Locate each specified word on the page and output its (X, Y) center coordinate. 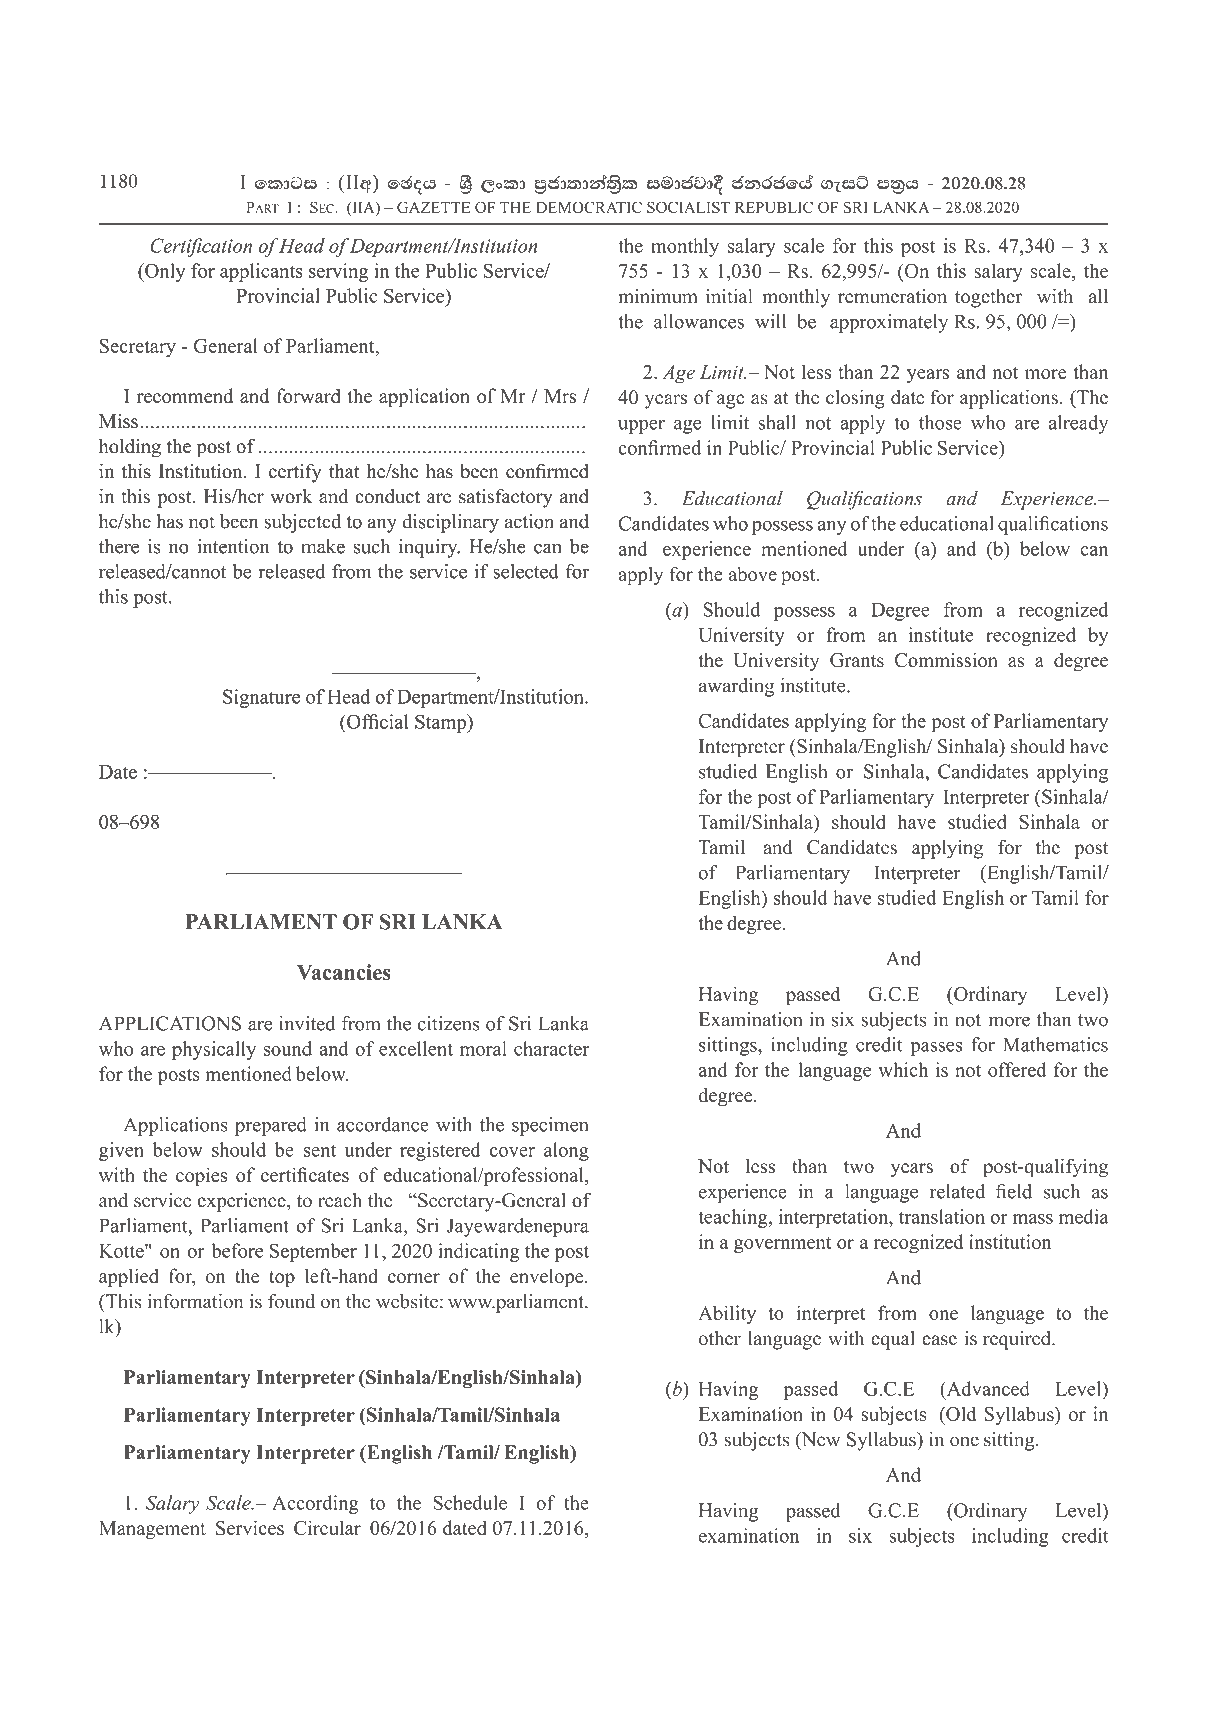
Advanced (987, 1388)
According (315, 1504)
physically (214, 1050)
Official (376, 721)
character (551, 1048)
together (988, 298)
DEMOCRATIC (589, 207)
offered (1017, 1069)
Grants (857, 660)
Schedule (470, 1502)
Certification (201, 247)
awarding (736, 687)
